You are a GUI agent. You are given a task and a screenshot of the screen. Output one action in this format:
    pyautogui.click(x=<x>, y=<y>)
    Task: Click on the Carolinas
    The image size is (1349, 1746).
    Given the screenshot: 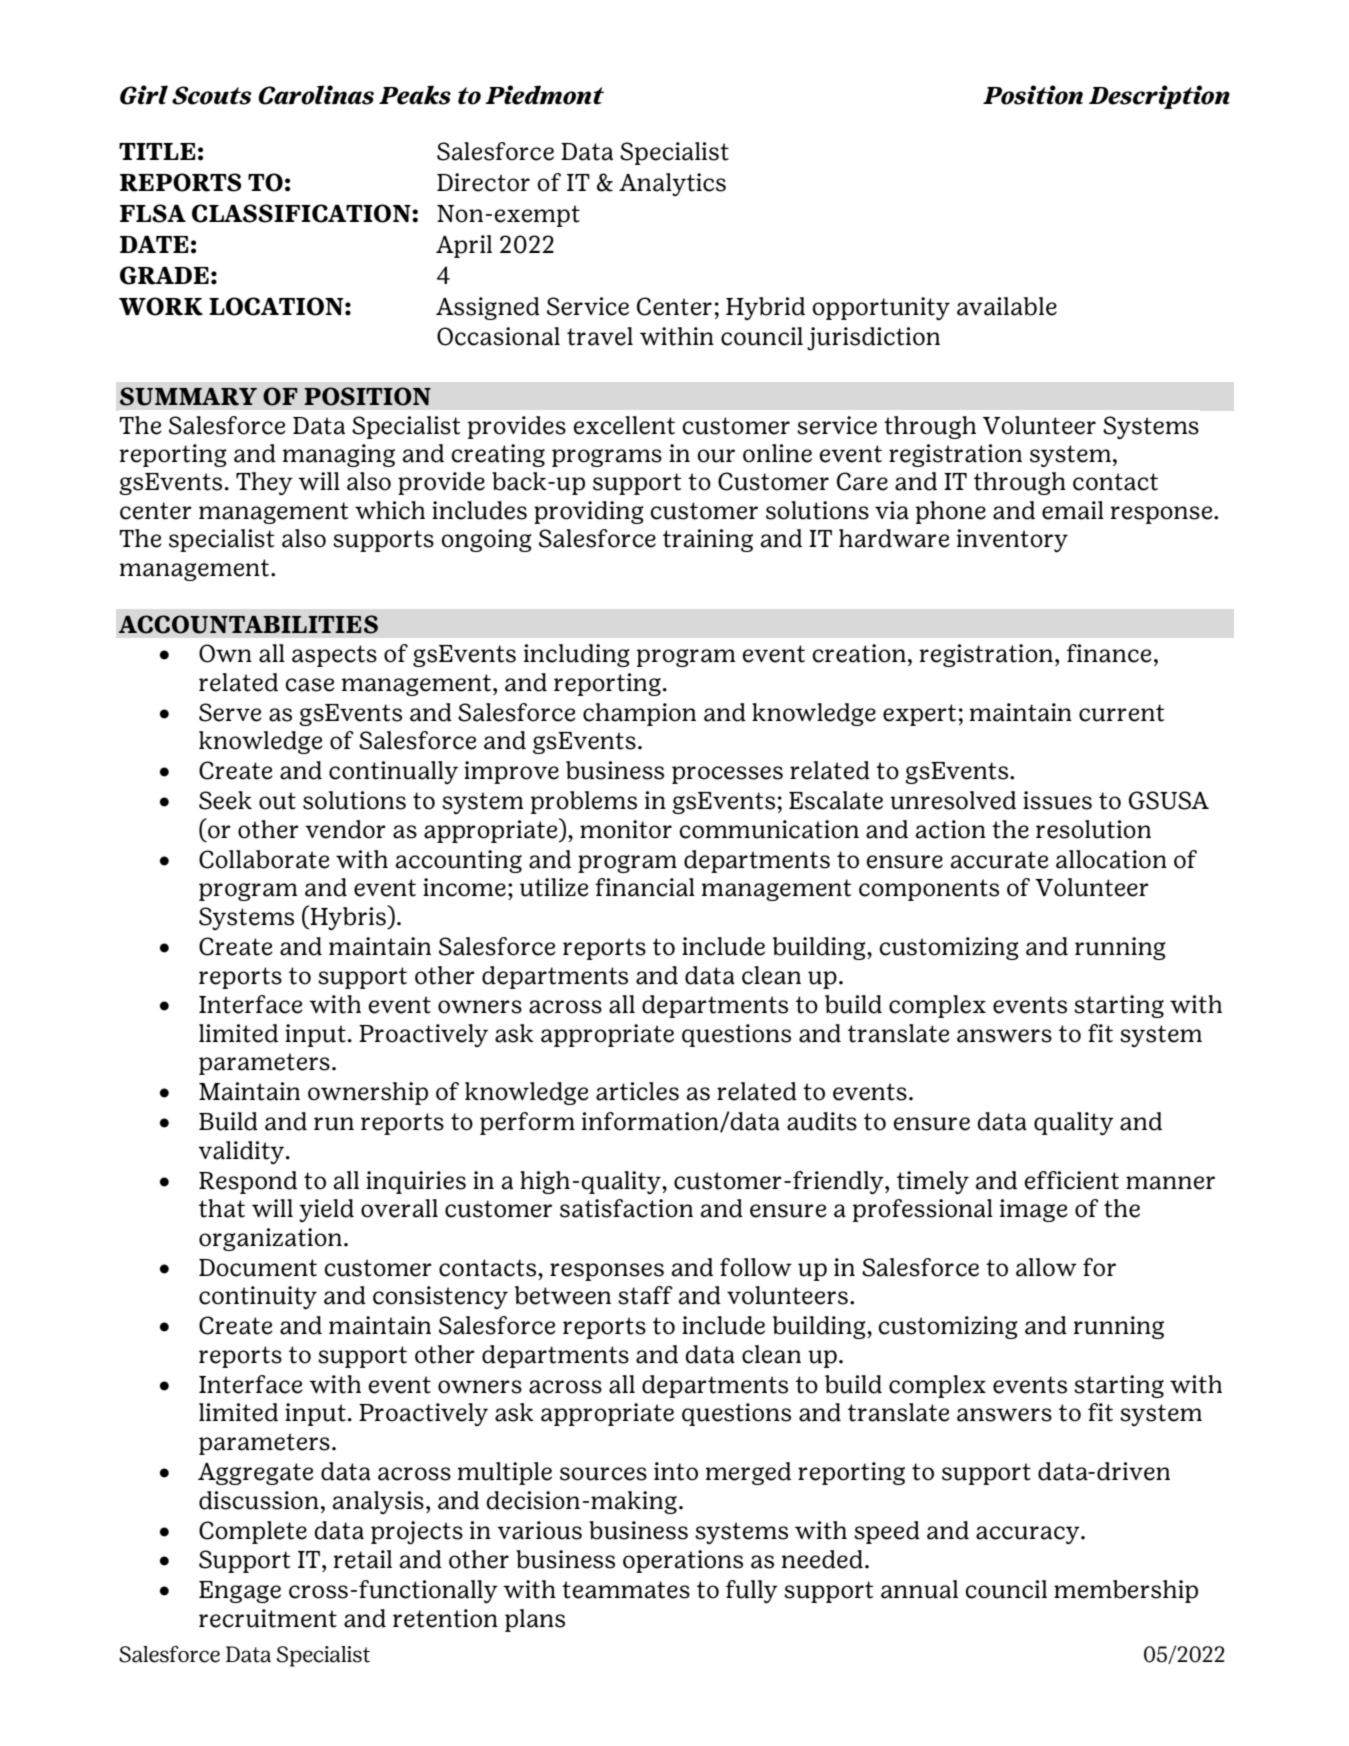 What is the action you would take?
    pyautogui.click(x=316, y=95)
